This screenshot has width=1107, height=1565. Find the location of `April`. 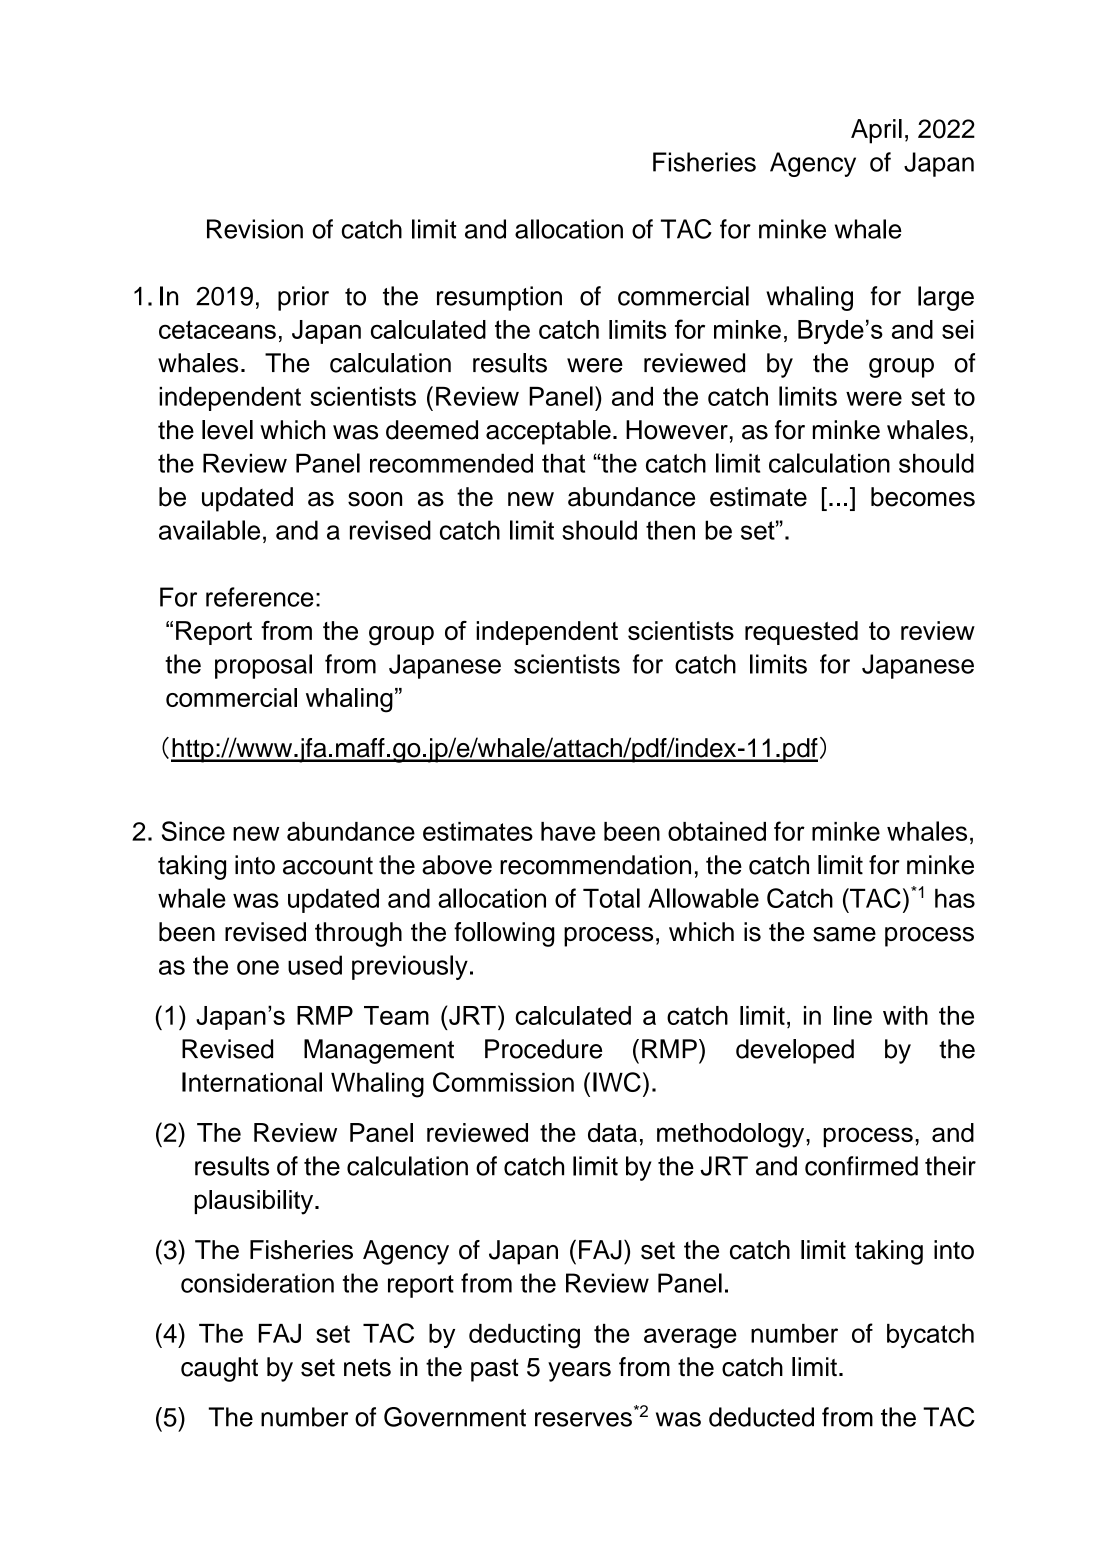

April is located at coordinates (876, 131).
